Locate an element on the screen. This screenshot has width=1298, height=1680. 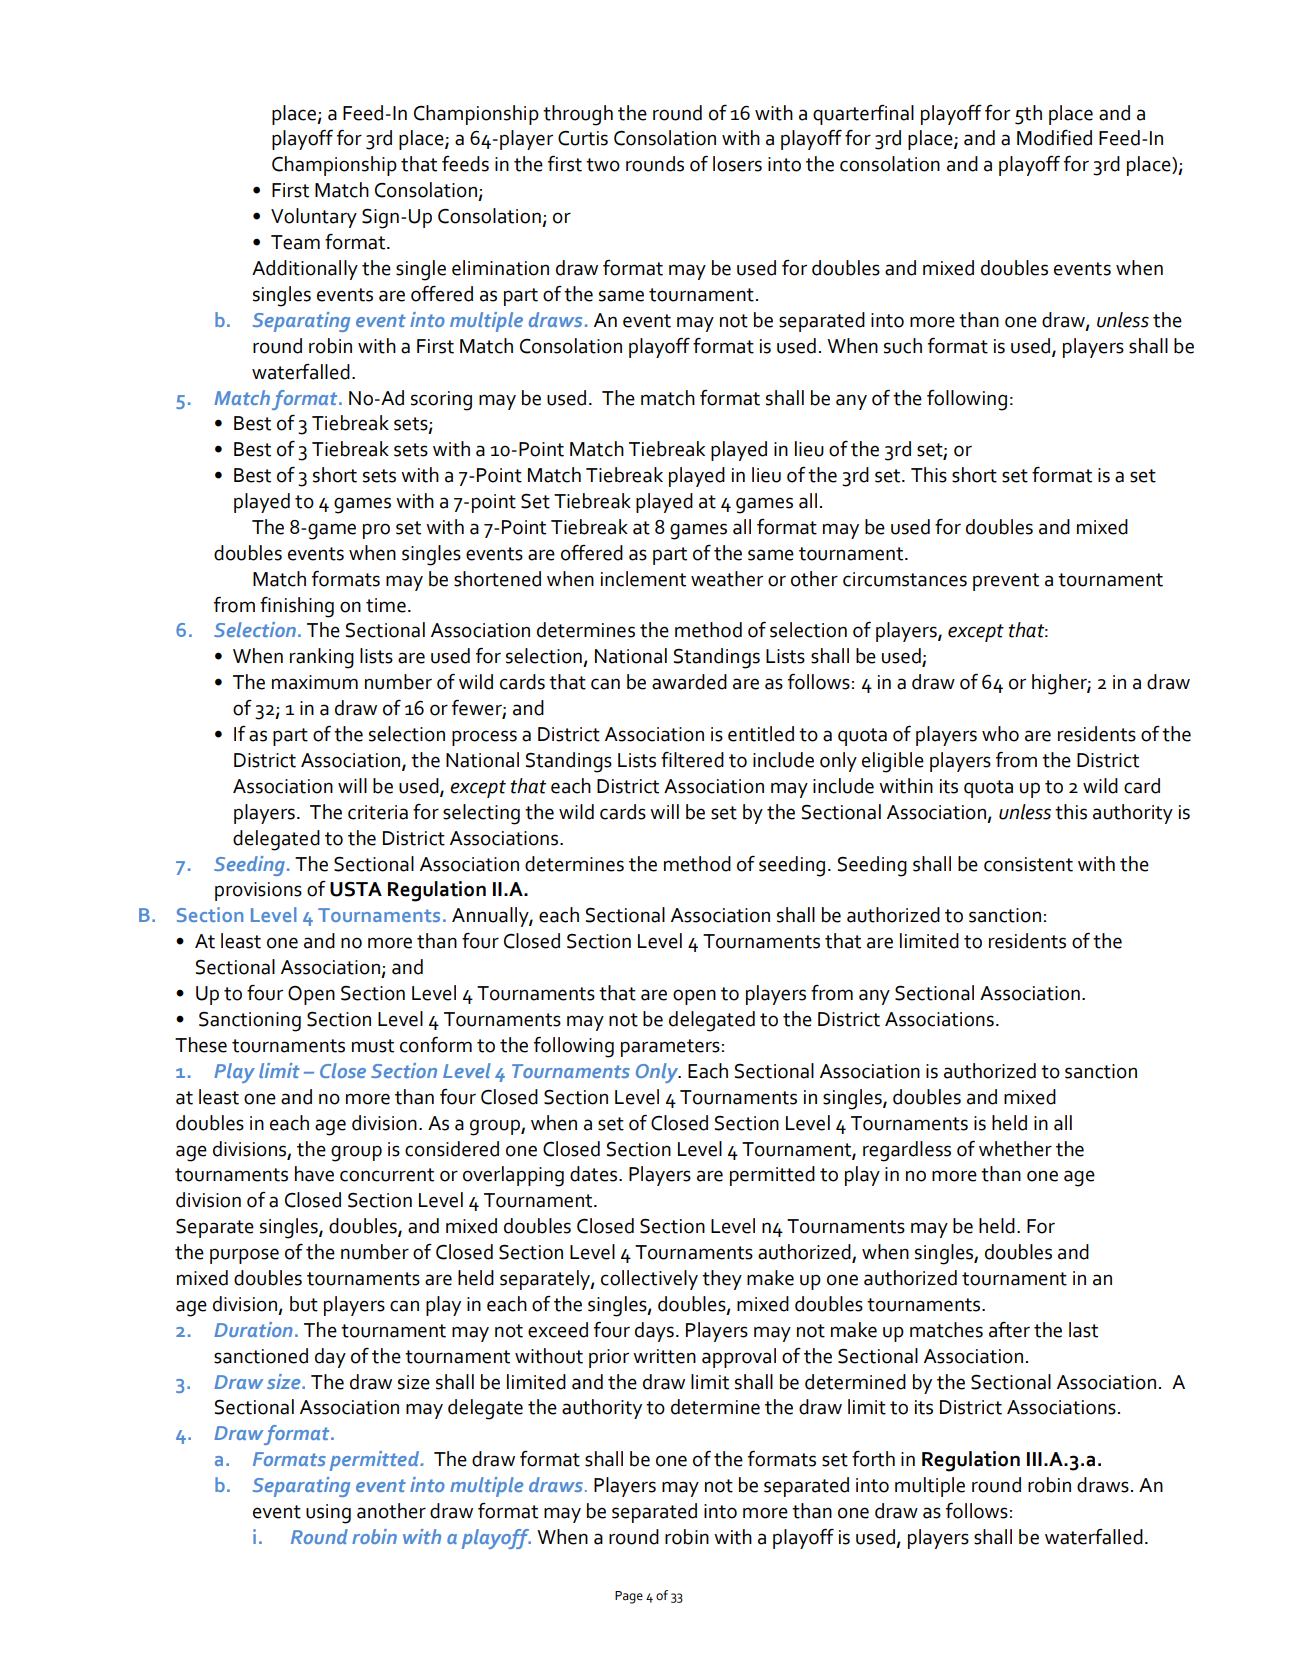
USTA is located at coordinates (356, 889).
